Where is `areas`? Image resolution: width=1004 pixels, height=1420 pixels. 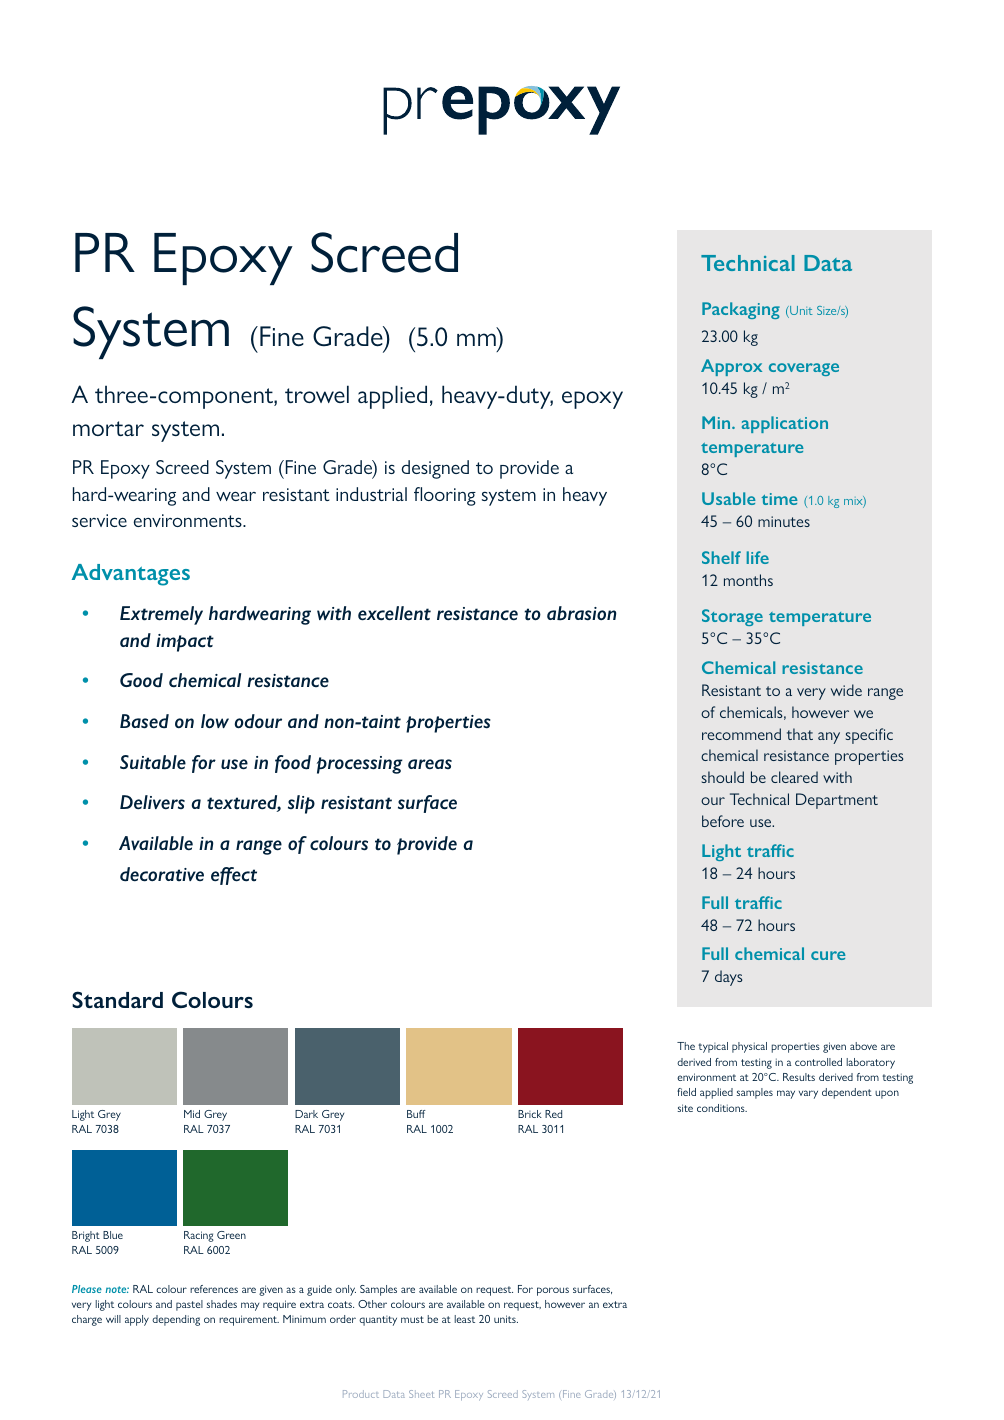 areas is located at coordinates (430, 764).
